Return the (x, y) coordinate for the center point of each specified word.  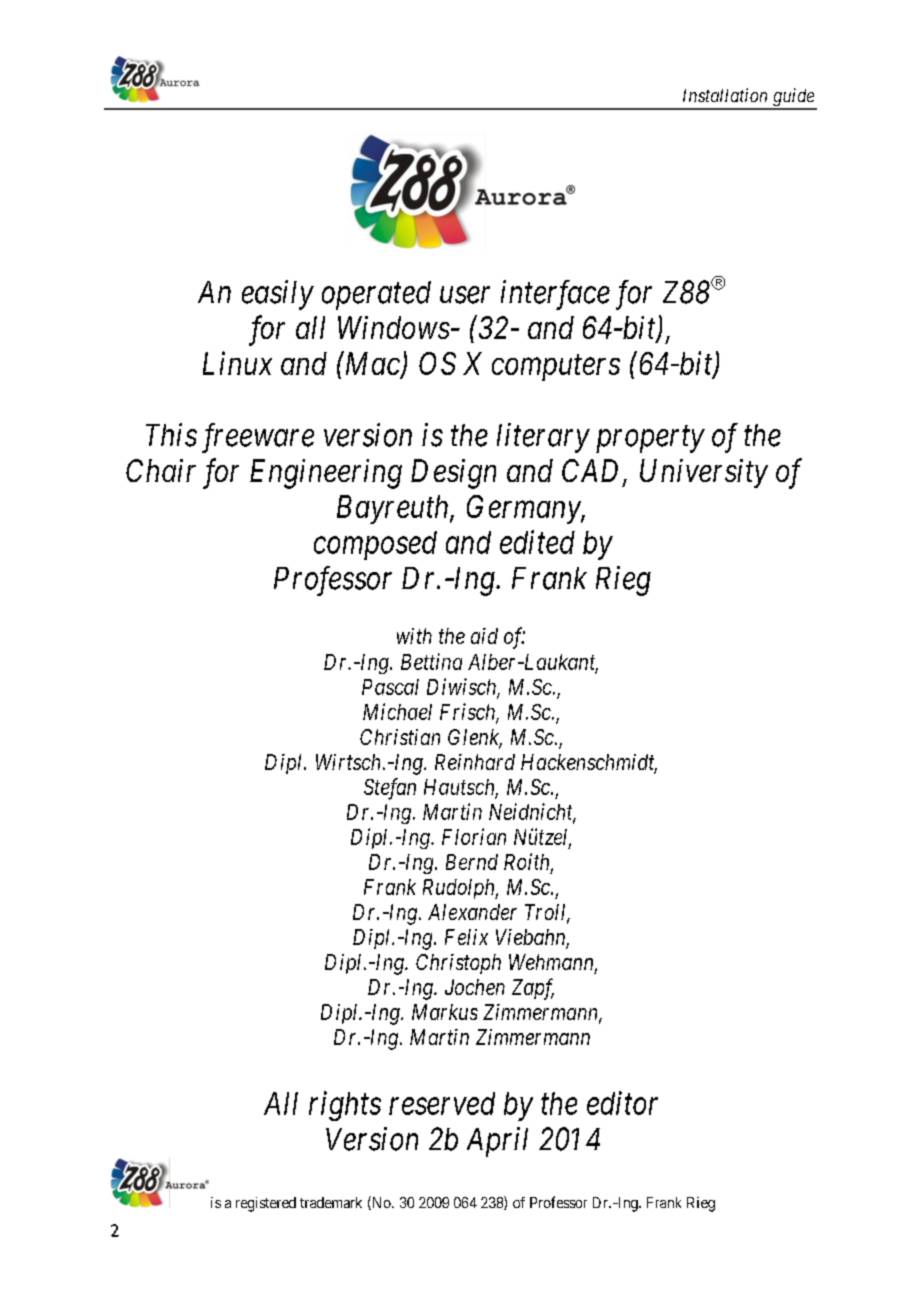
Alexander (472, 912)
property (650, 440)
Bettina (431, 661)
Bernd (472, 862)
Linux (237, 363)
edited (537, 542)
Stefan (390, 789)
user (465, 295)
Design (453, 474)
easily (278, 295)
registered (266, 1204)
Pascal (390, 687)
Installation (725, 95)
